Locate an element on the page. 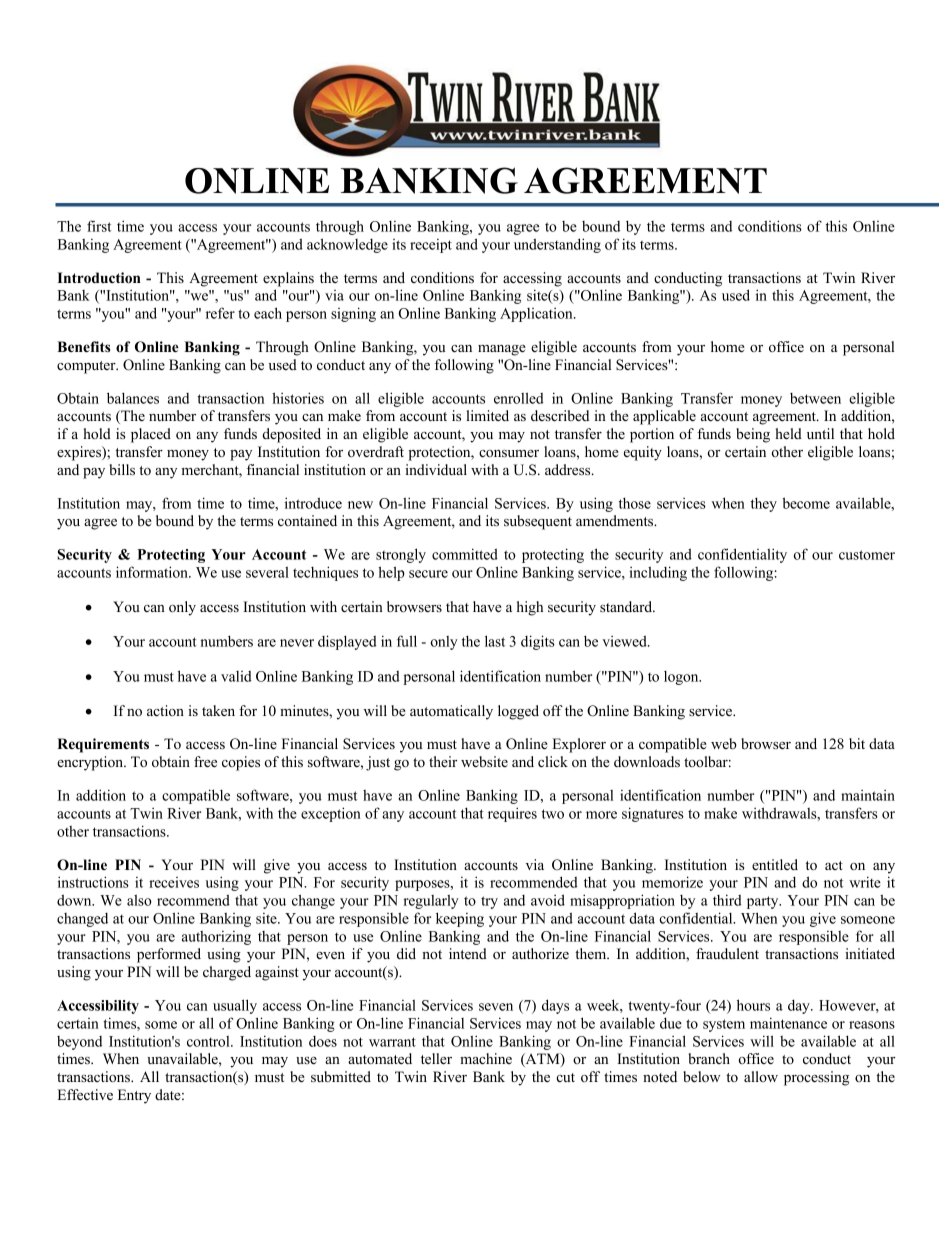 This image has height=1233, width=952. allow is located at coordinates (761, 1076).
